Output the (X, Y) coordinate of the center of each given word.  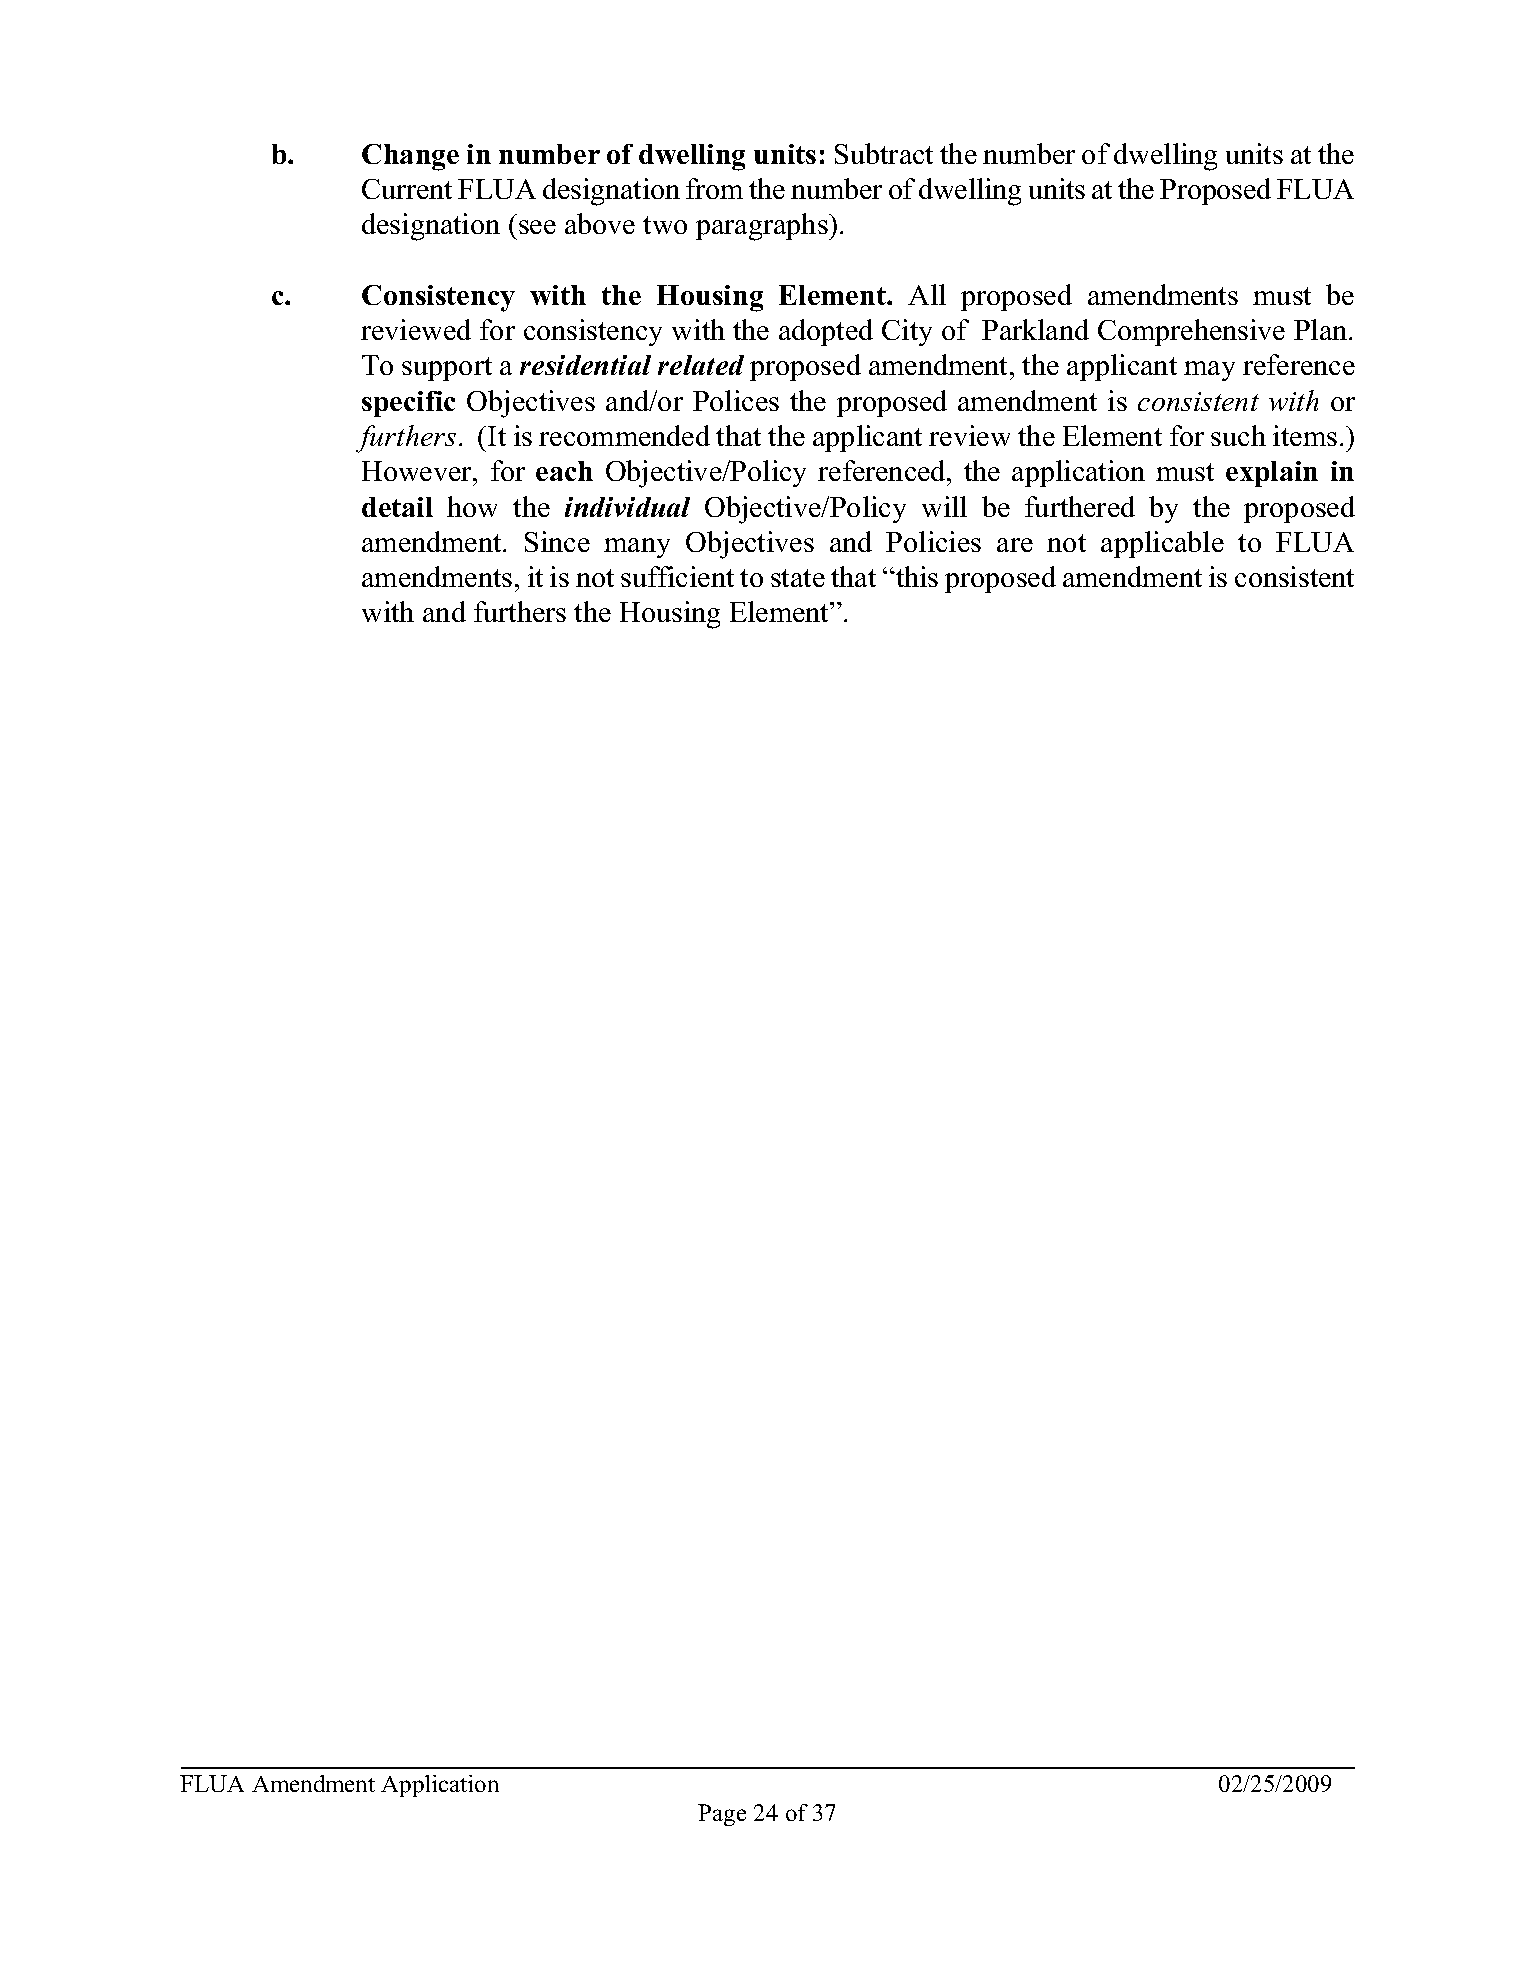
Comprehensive (1191, 332)
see (537, 227)
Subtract (884, 153)
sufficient (677, 576)
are (1015, 545)
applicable (1162, 544)
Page (722, 1815)
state (798, 578)
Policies (933, 541)
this (916, 576)
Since (557, 541)
